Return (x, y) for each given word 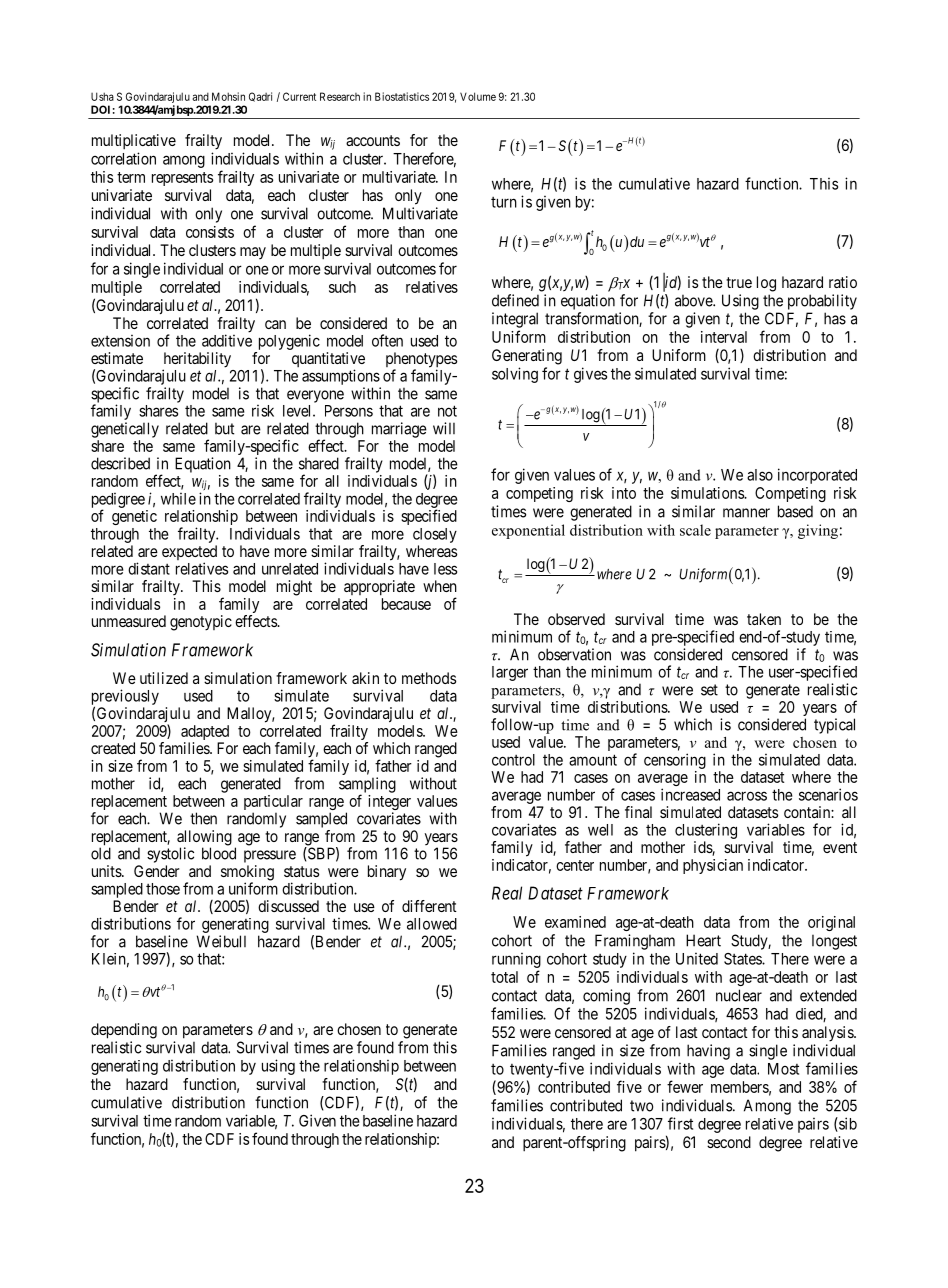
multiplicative (134, 142)
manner (746, 513)
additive (227, 340)
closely (435, 535)
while (178, 498)
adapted (205, 734)
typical (834, 726)
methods (429, 678)
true (739, 282)
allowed (432, 924)
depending (124, 1031)
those (163, 889)
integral (515, 320)
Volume (478, 96)
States (743, 959)
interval (724, 337)
